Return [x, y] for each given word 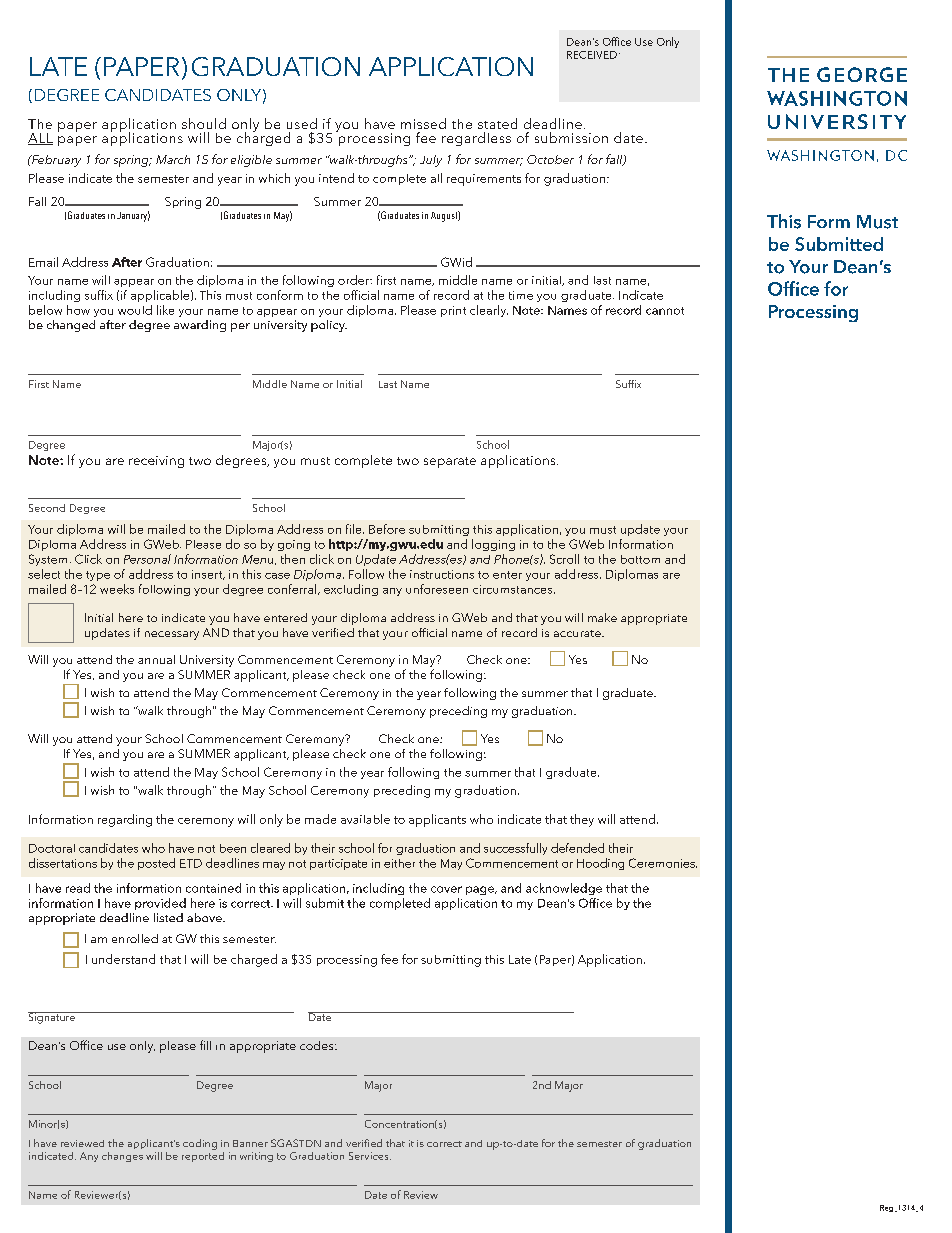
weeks [117, 589]
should [204, 123]
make [602, 617]
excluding [351, 590]
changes [122, 1157]
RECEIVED [592, 55]
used [302, 123]
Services [370, 1156]
